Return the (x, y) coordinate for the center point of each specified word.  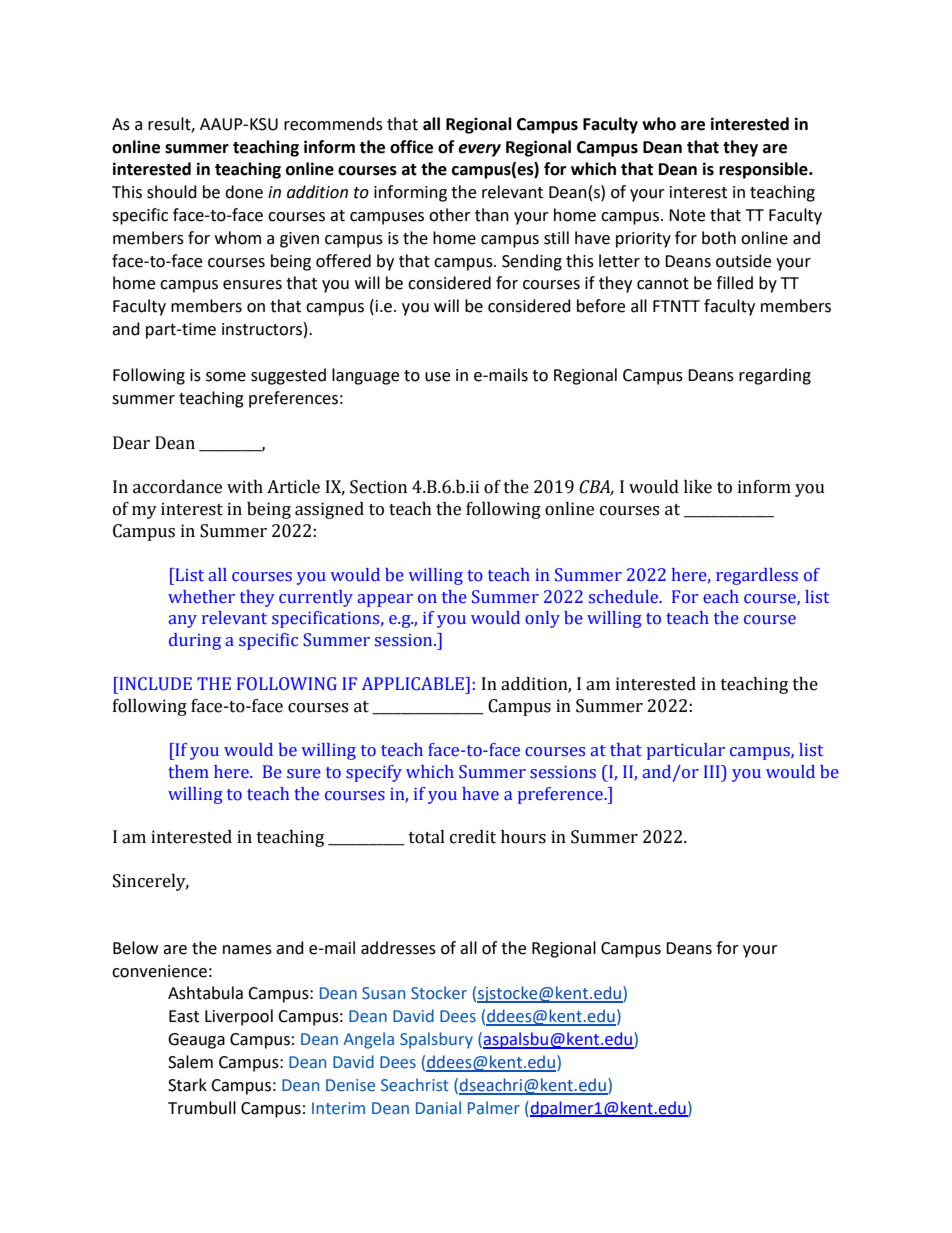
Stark (187, 1085)
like (698, 487)
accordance (177, 487)
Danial (438, 1107)
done (244, 192)
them (188, 771)
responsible (764, 170)
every (479, 150)
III (713, 771)
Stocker (439, 993)
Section (378, 487)
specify (374, 773)
